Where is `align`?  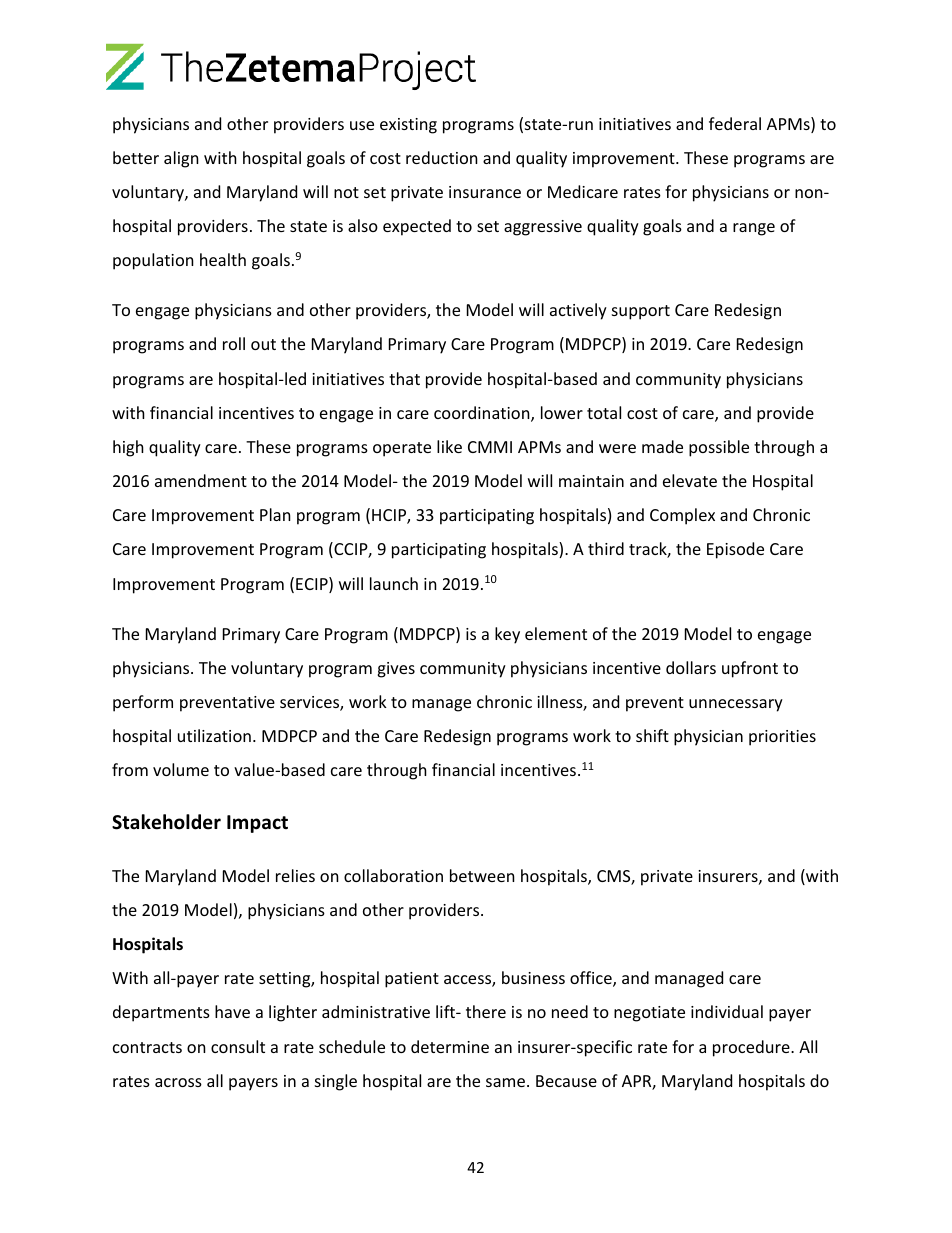 align is located at coordinates (181, 159).
